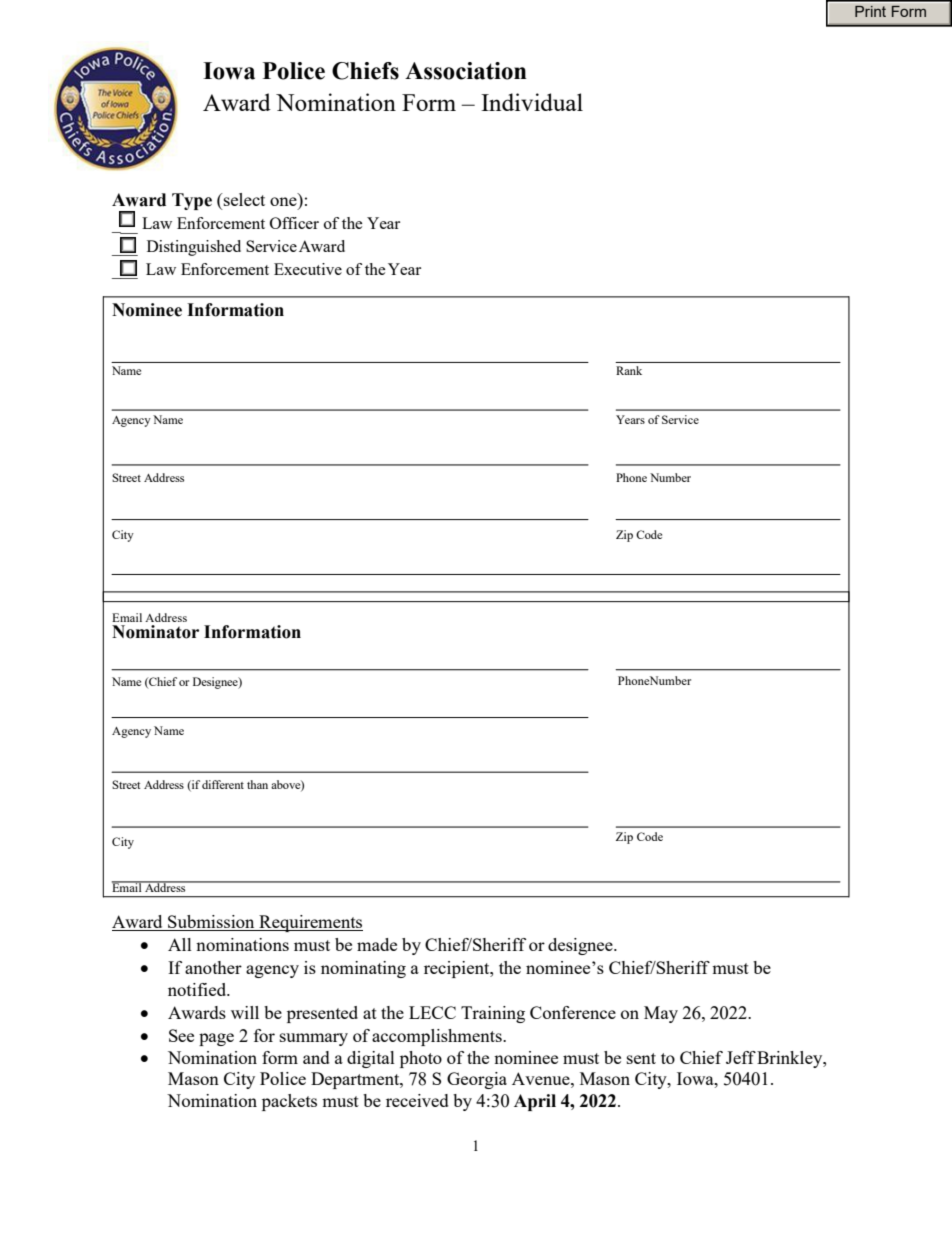  I want to click on page, so click(216, 1039).
